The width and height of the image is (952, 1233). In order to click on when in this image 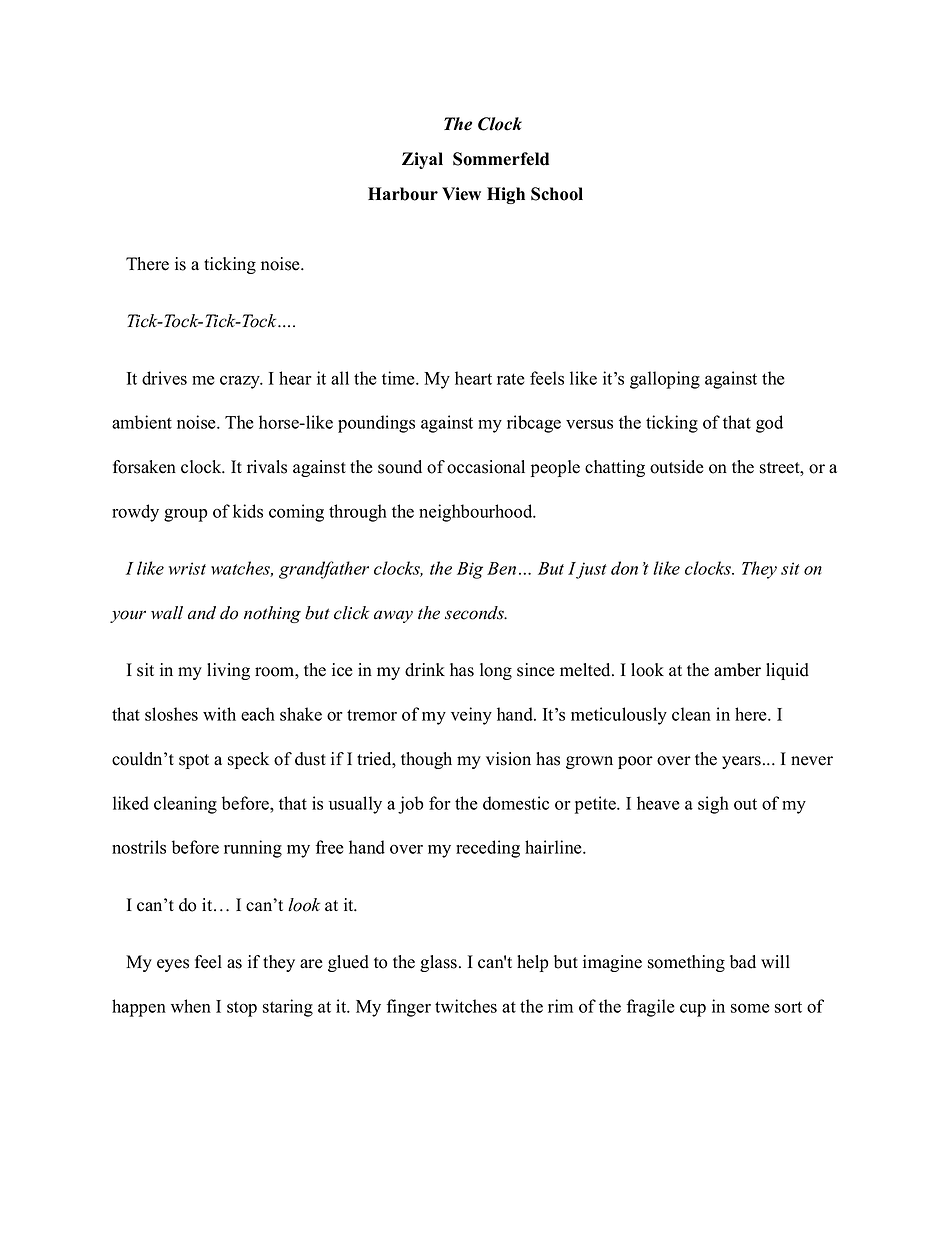, I will do `click(191, 1006)`.
